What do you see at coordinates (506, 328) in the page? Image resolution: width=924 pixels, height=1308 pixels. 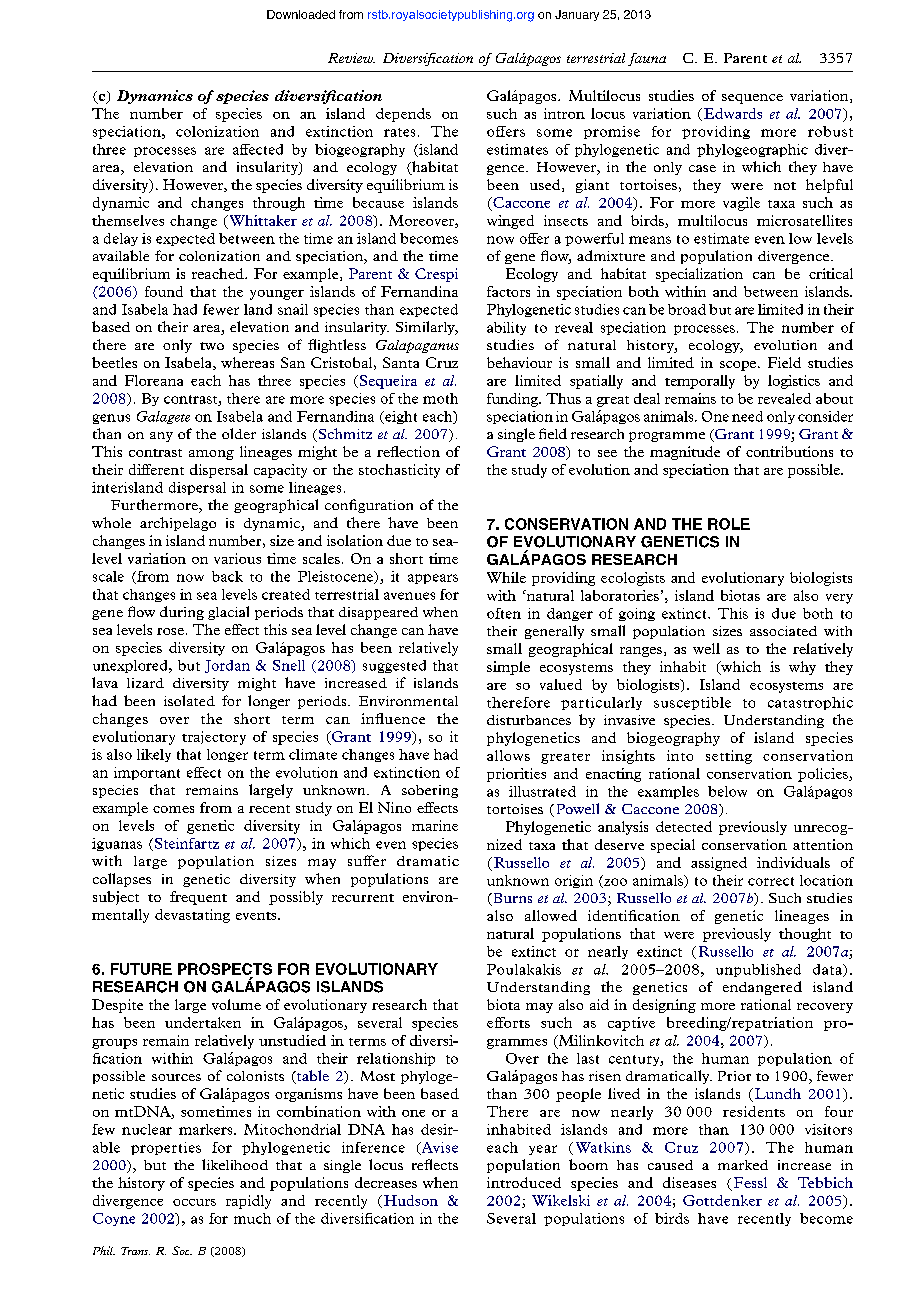 I see `ability` at bounding box center [506, 328].
